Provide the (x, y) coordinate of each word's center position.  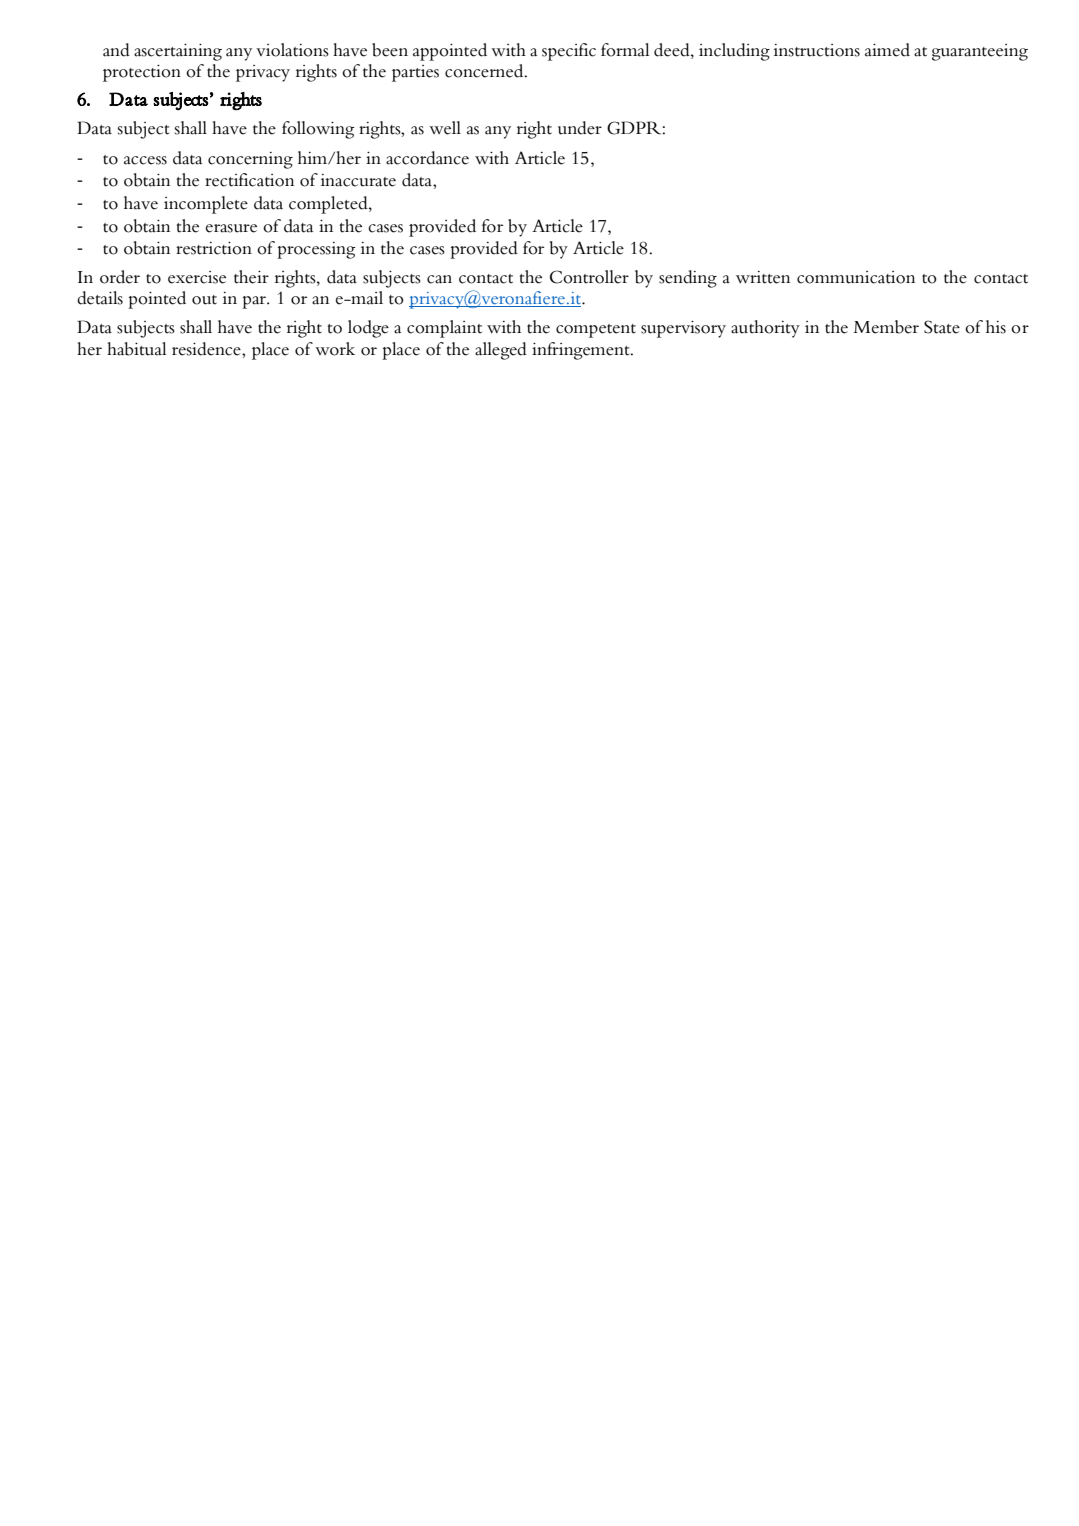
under (580, 128)
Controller (589, 277)
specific (569, 52)
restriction (214, 248)
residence (207, 349)
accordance (427, 158)
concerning (250, 160)
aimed (887, 50)
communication (856, 277)
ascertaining (178, 52)
